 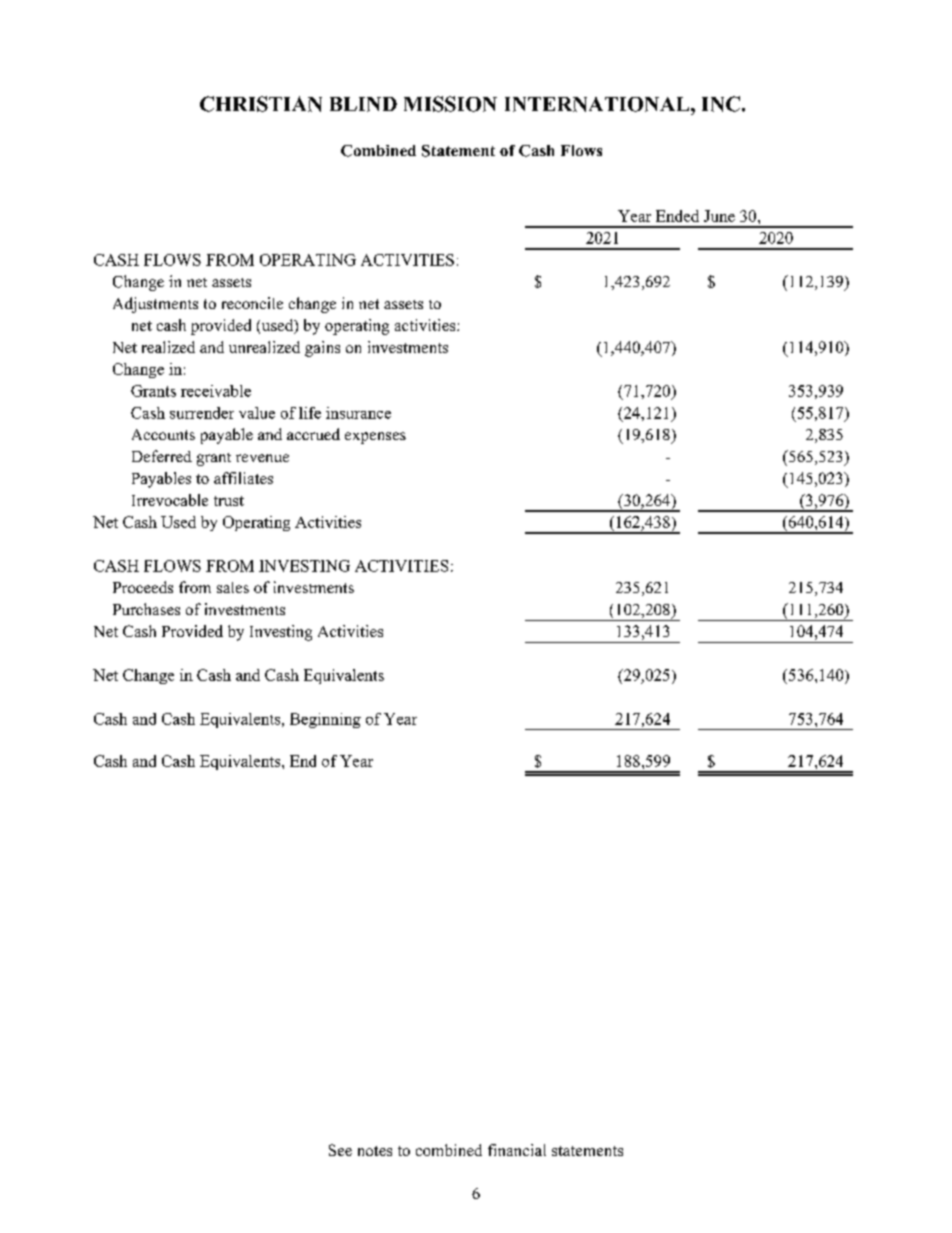 What do you see at coordinates (340, 1150) in the document?
I see `See` at bounding box center [340, 1150].
